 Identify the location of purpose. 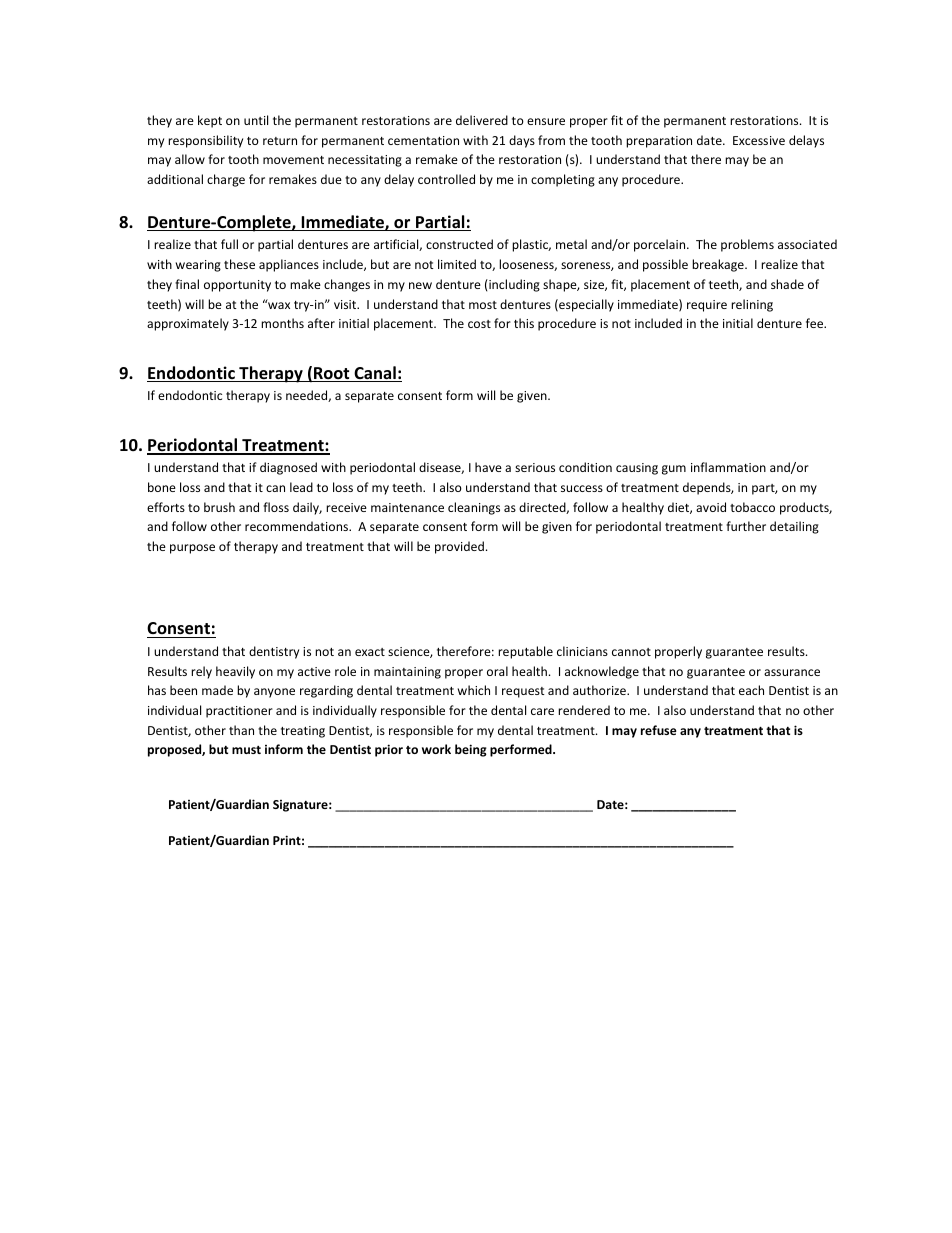
(192, 549).
